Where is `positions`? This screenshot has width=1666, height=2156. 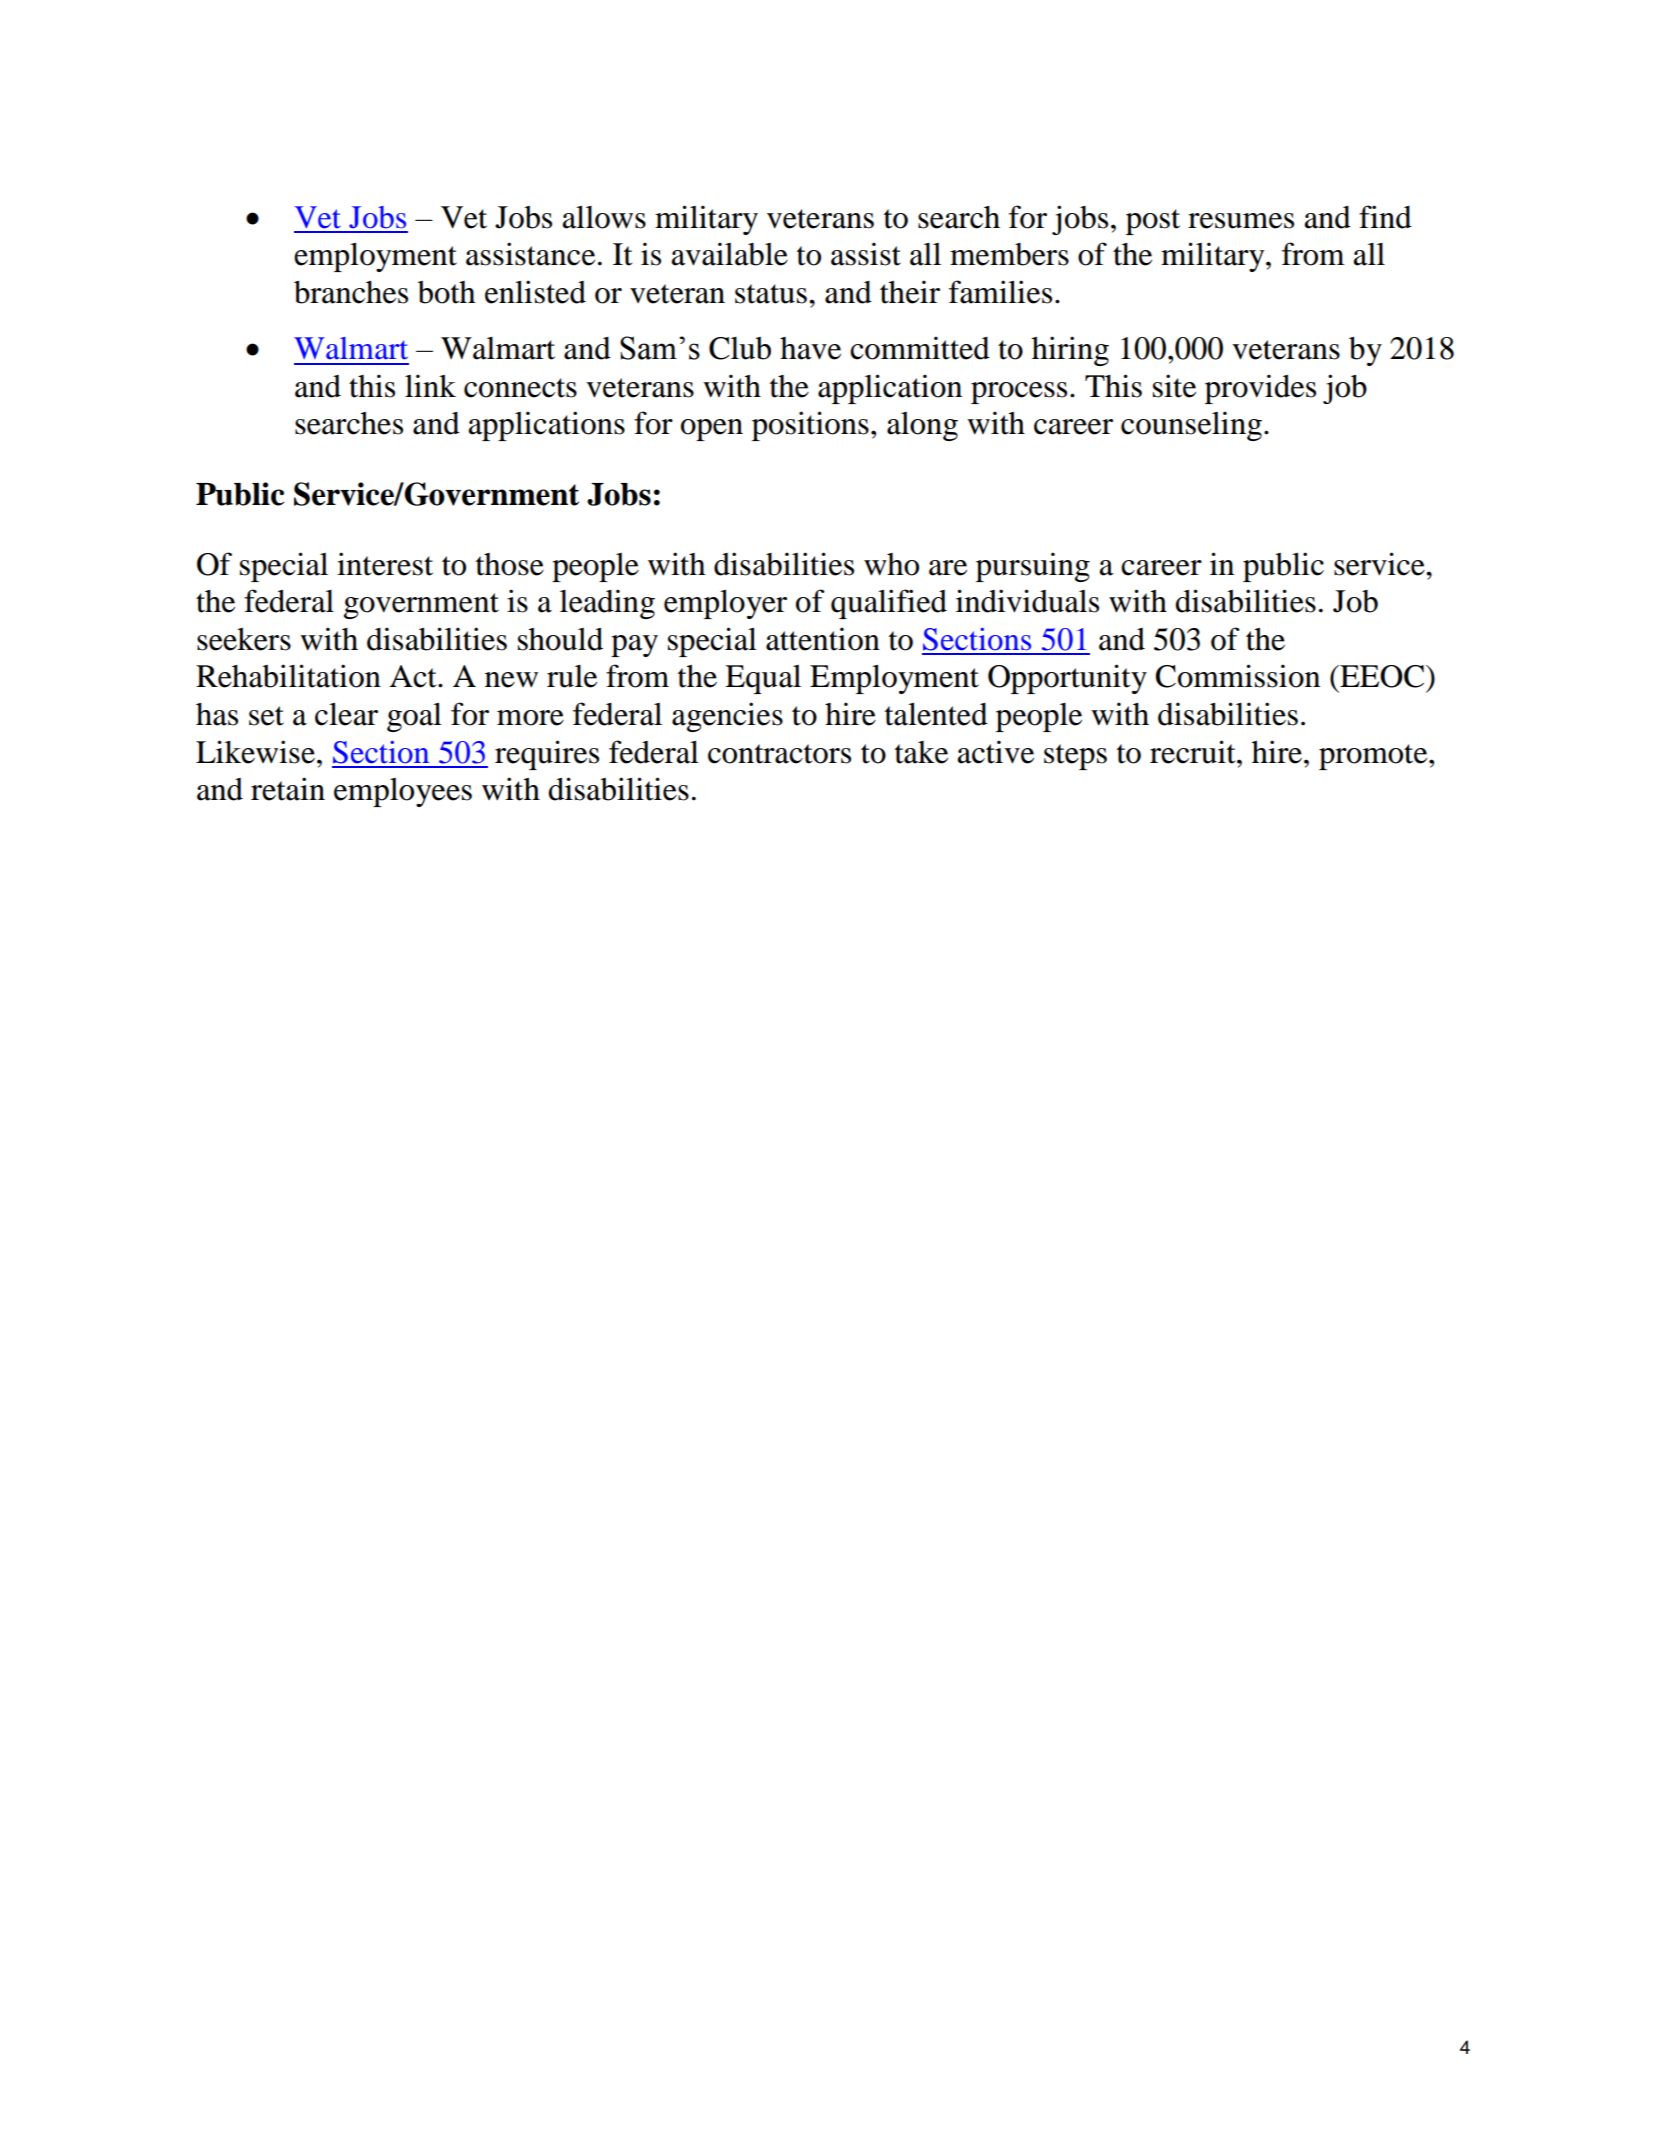
positions is located at coordinates (810, 426).
